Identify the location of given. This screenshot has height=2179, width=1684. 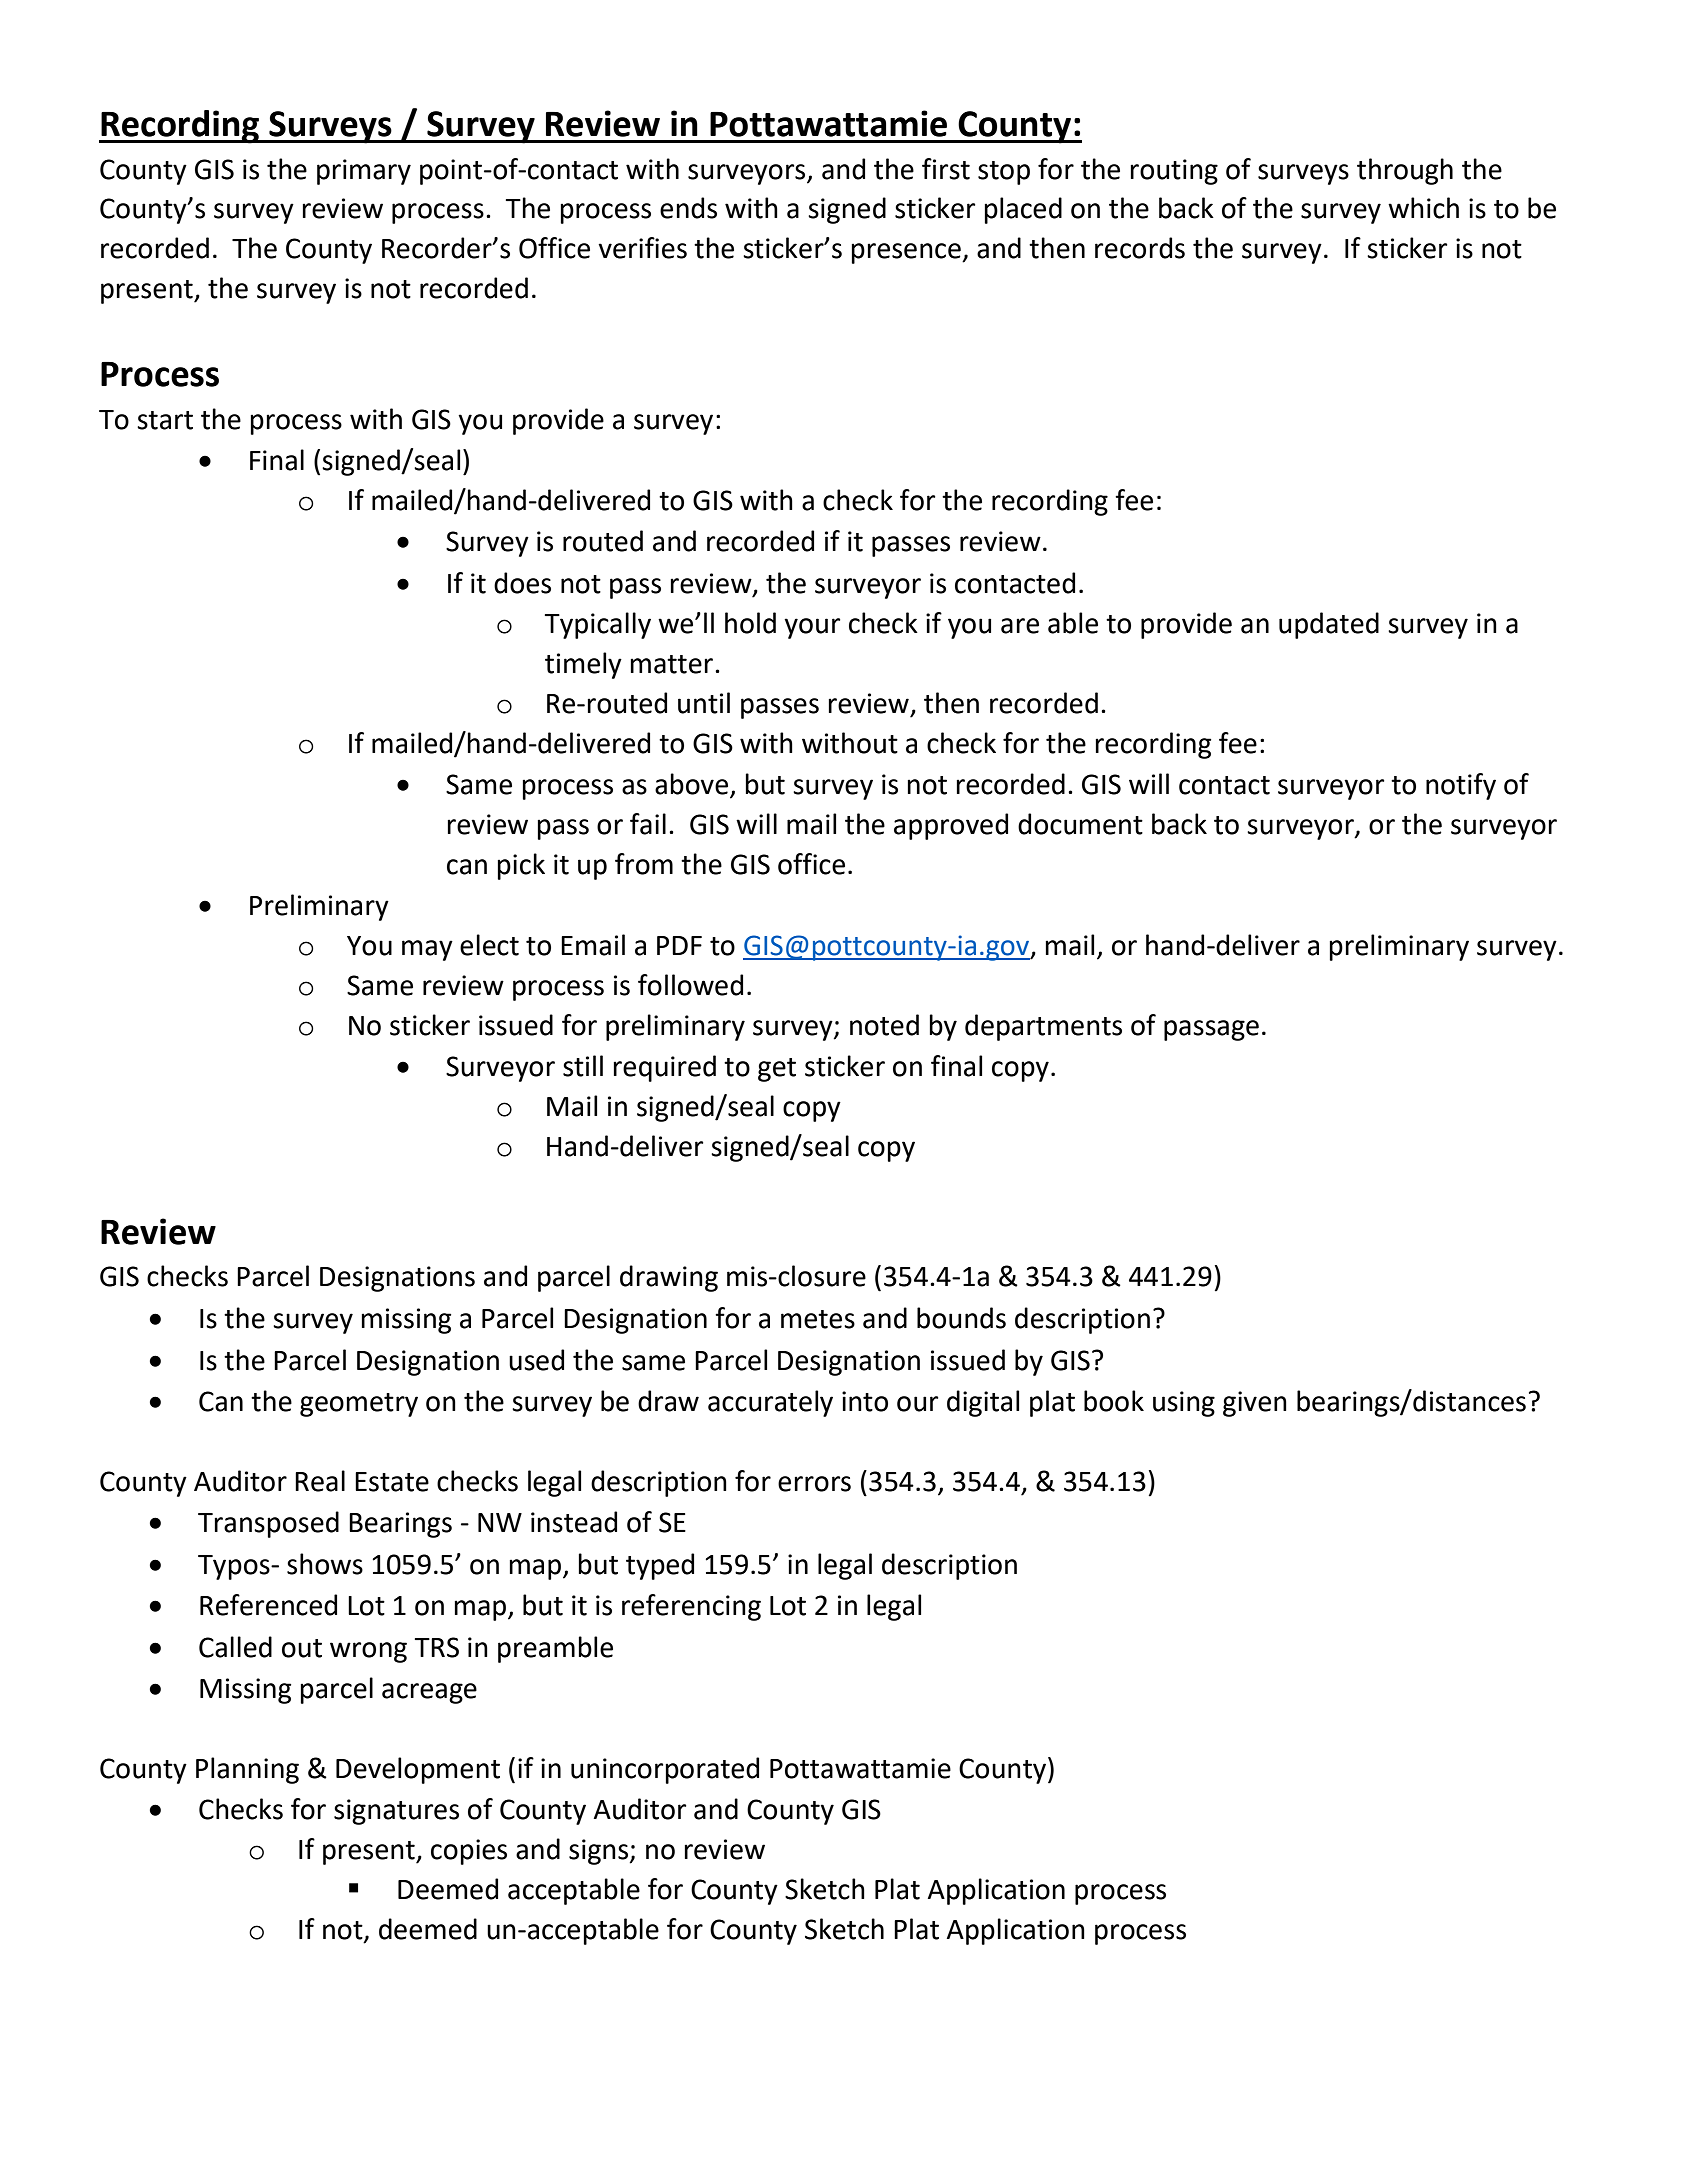
(1255, 1404).
